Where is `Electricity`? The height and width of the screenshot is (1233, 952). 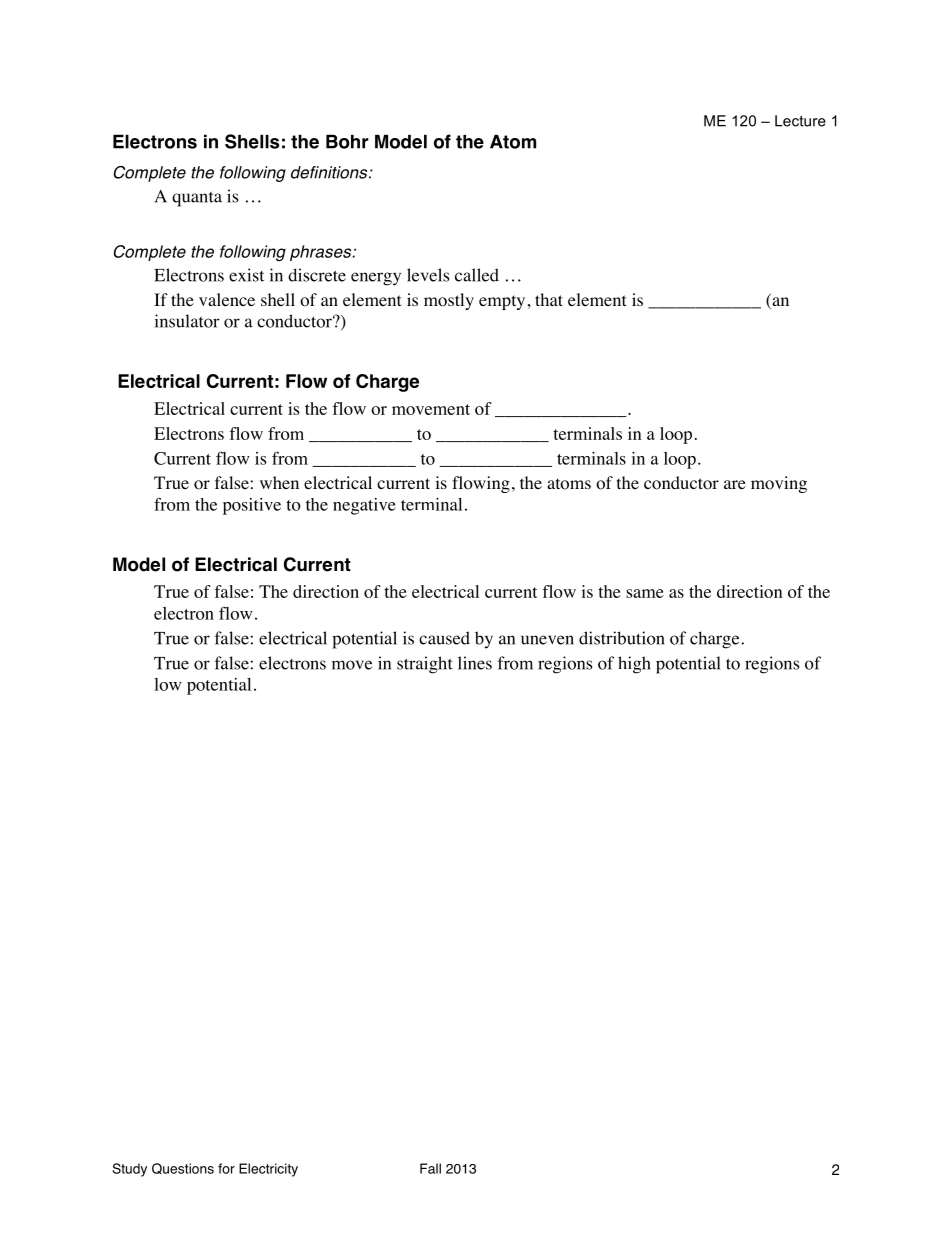
Electricity is located at coordinates (268, 1170).
